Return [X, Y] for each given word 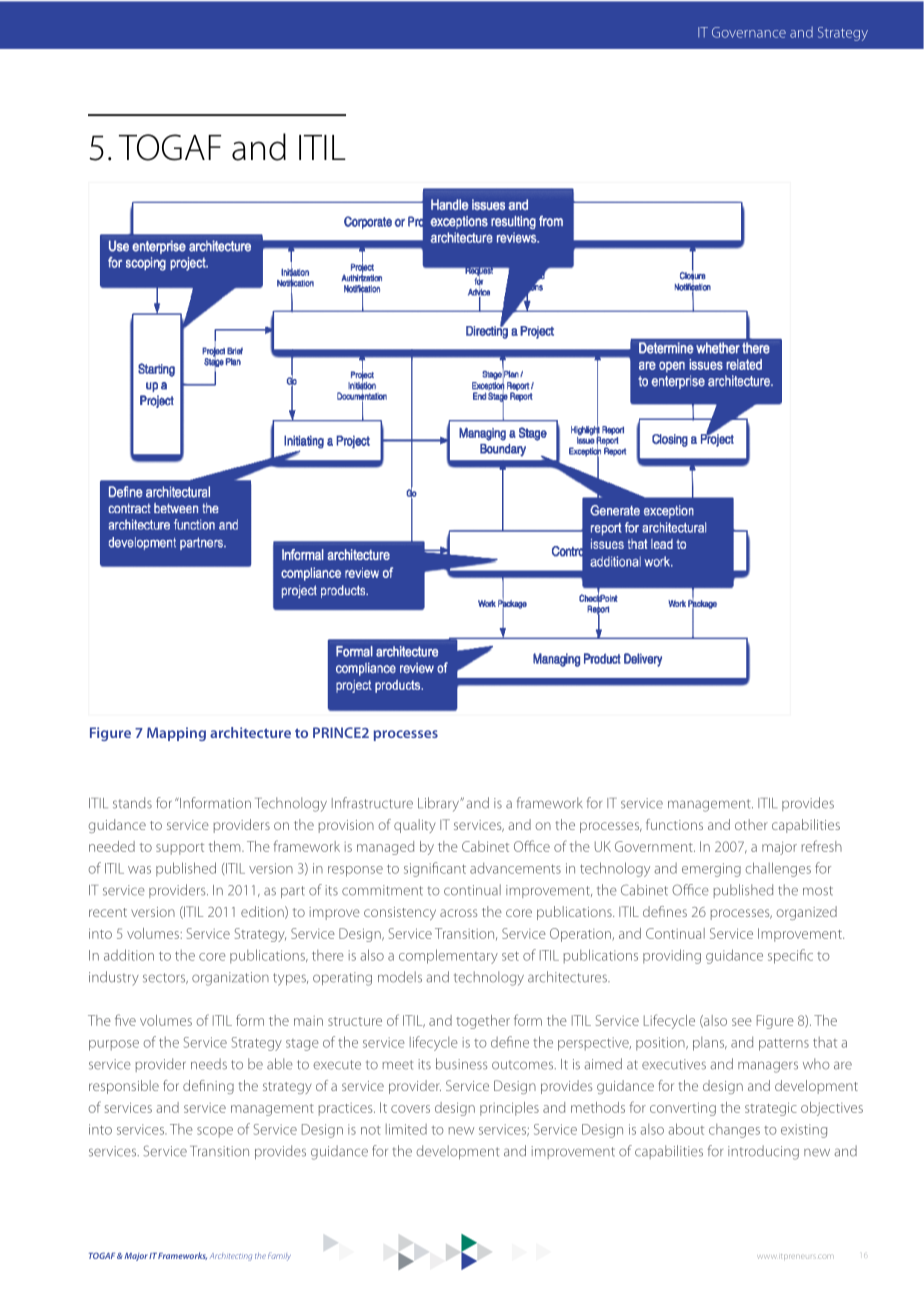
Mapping [176, 734]
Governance [749, 32]
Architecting [231, 1257]
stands [132, 803]
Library [439, 804]
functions [674, 824]
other [751, 824]
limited [406, 1129]
